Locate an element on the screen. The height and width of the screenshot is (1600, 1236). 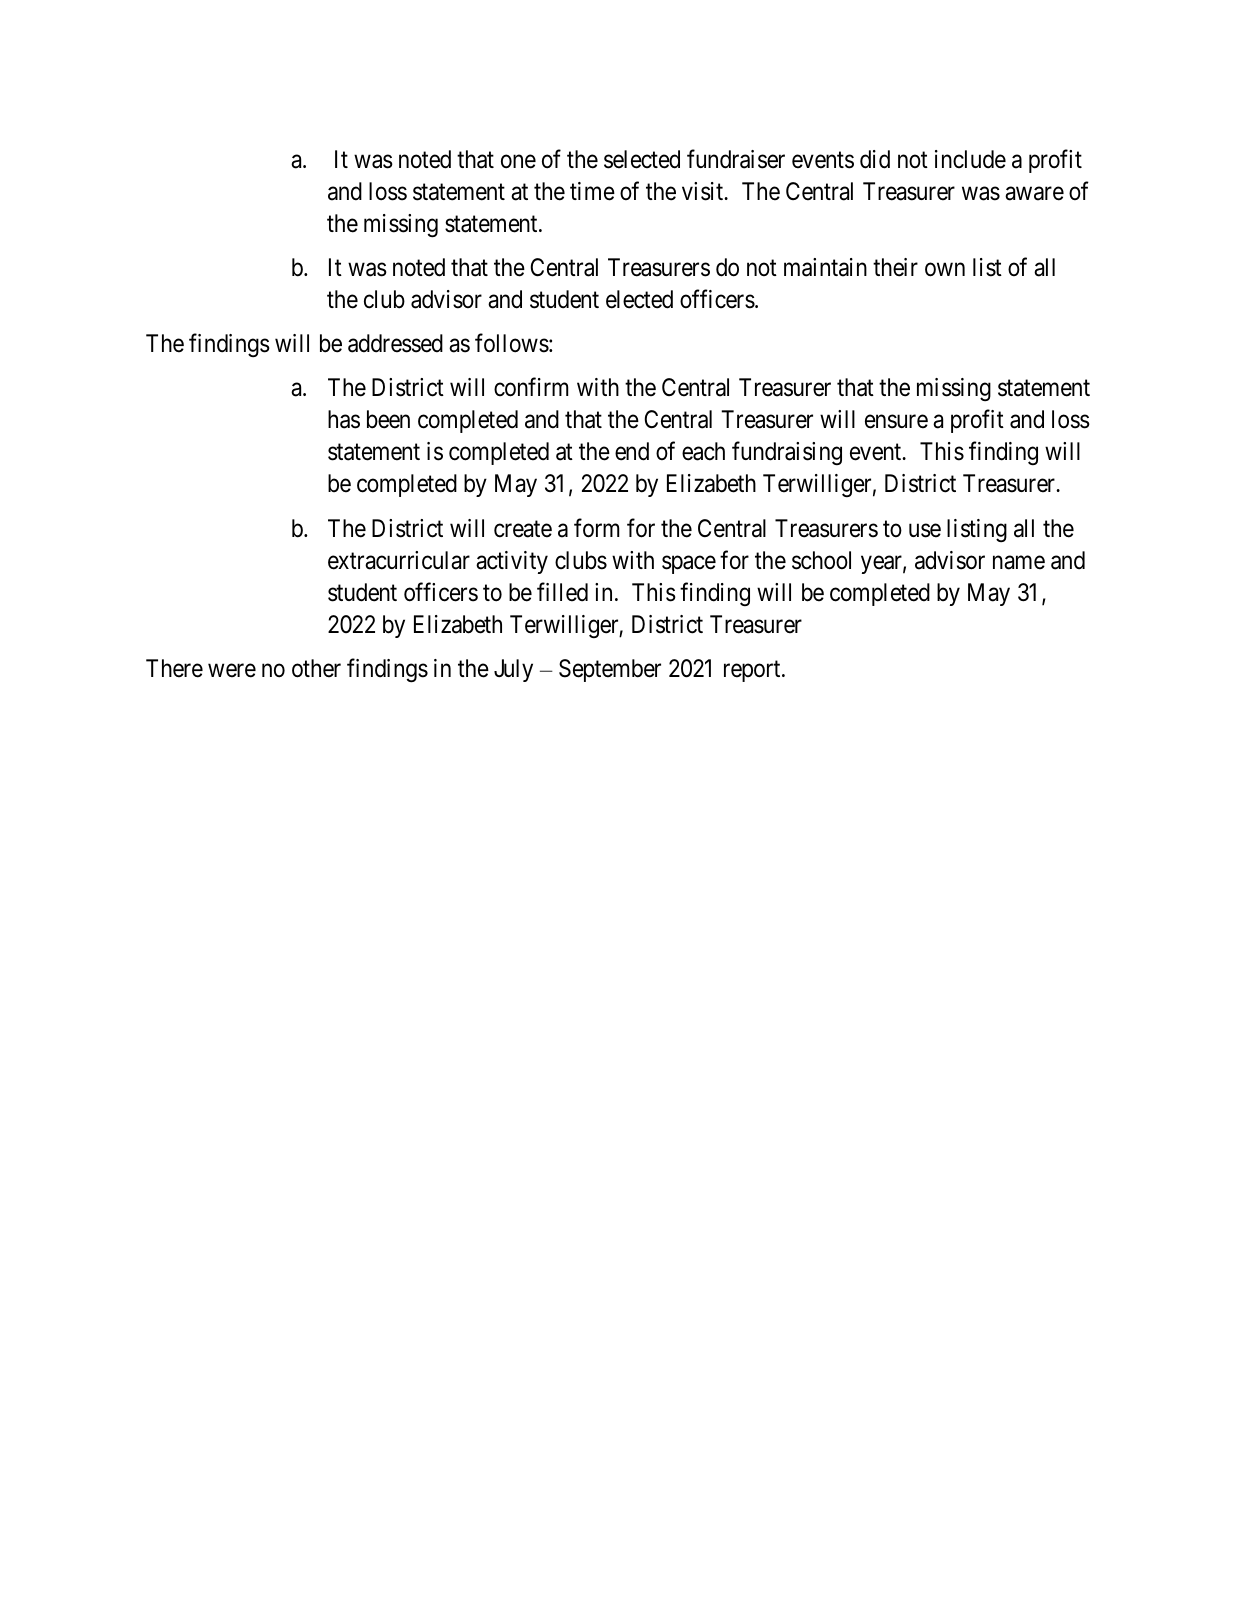
use is located at coordinates (925, 530).
